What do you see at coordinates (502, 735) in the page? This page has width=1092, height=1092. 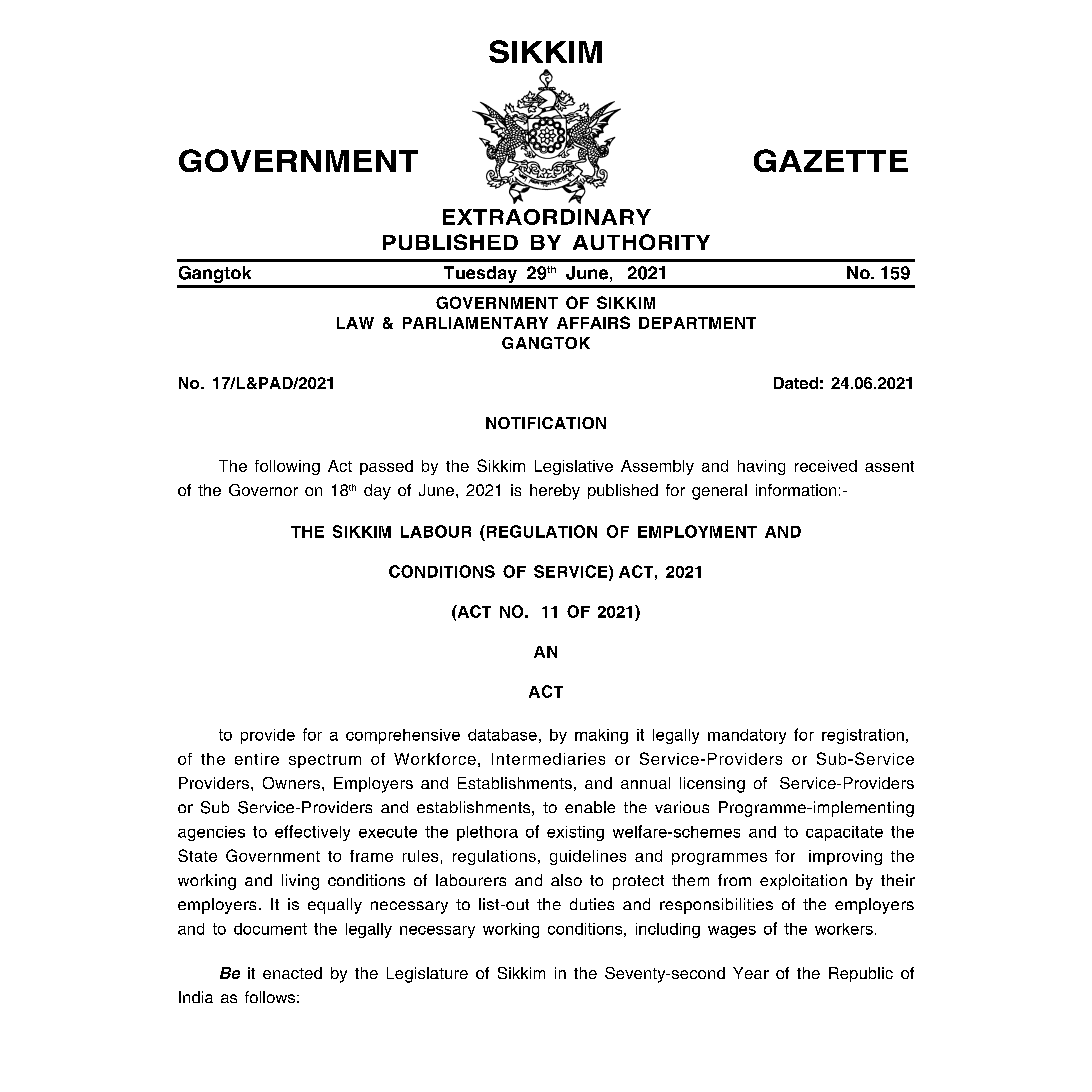 I see `database` at bounding box center [502, 735].
